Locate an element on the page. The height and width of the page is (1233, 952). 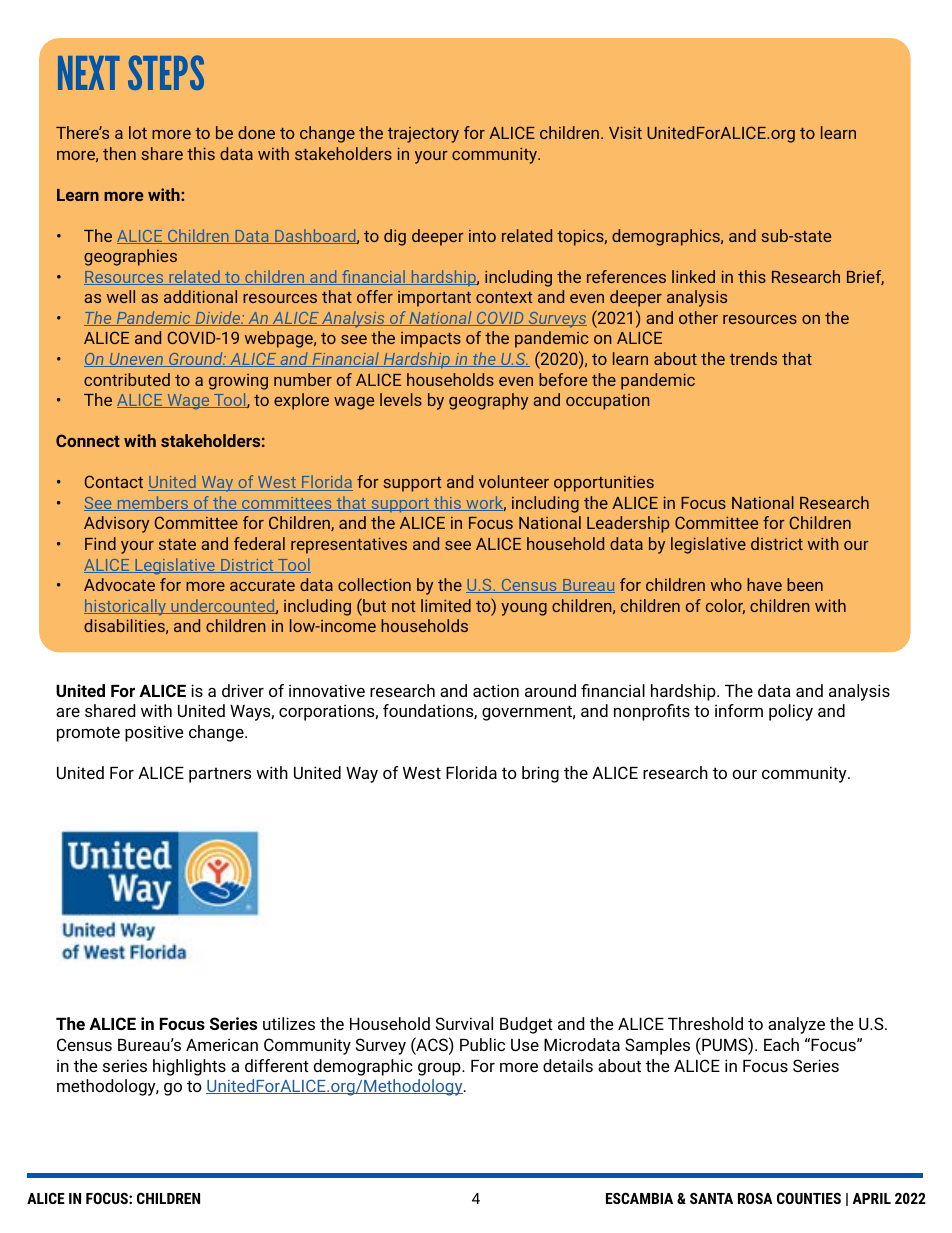
group is located at coordinates (440, 1069).
